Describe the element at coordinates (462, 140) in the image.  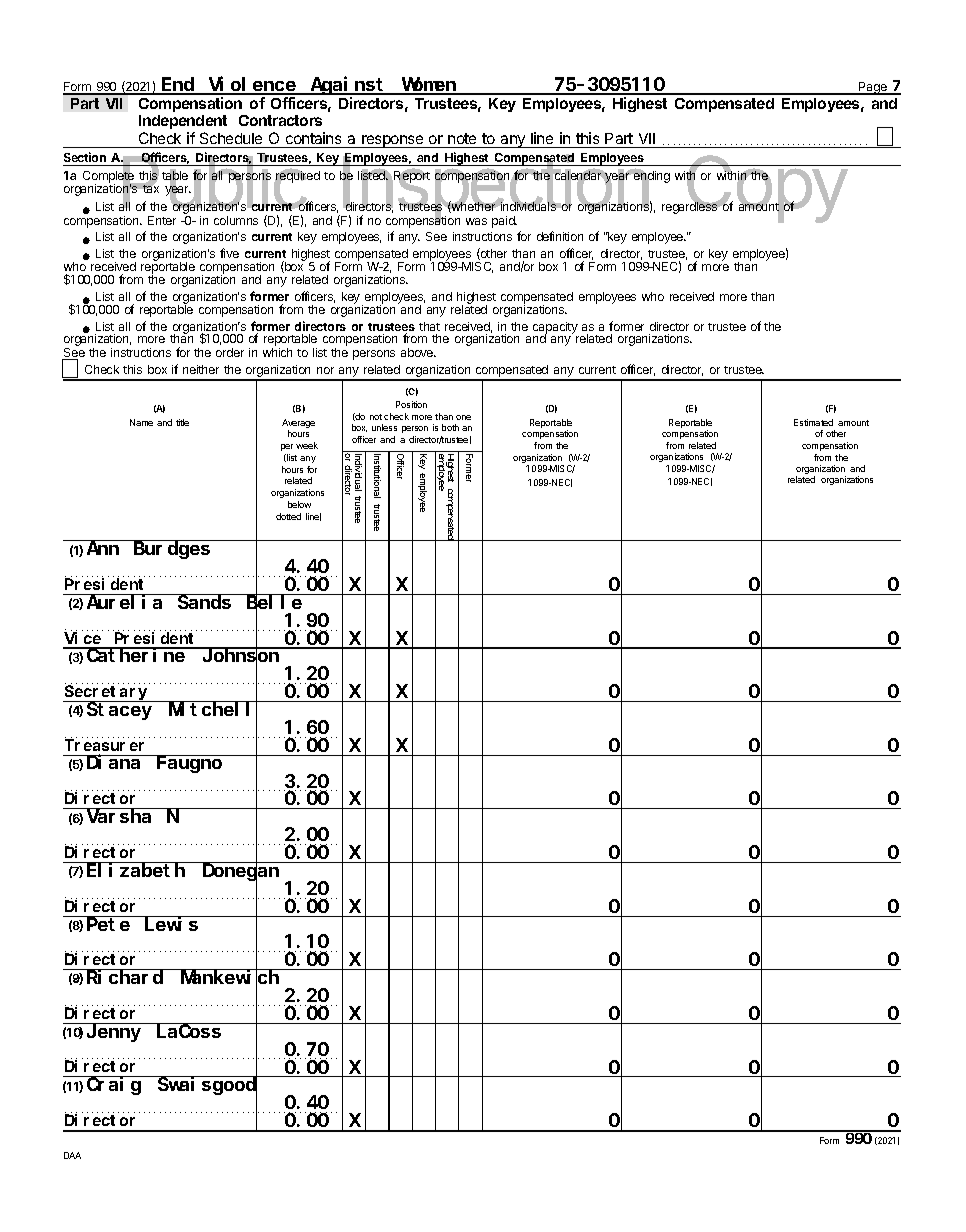
I see `note` at that location.
